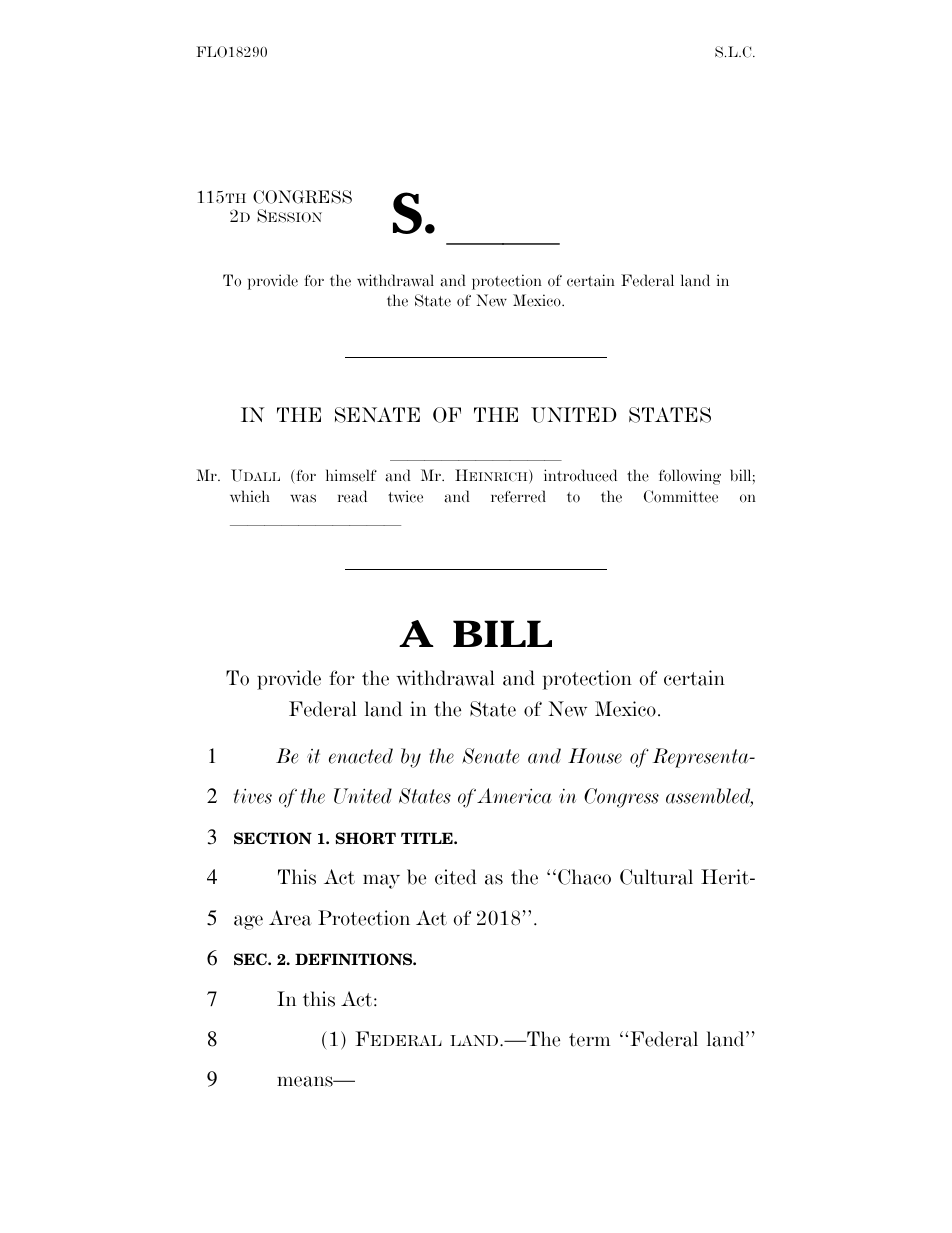 The width and height of the document is (952, 1233). Describe the element at coordinates (514, 796) in the document. I see `America` at that location.
